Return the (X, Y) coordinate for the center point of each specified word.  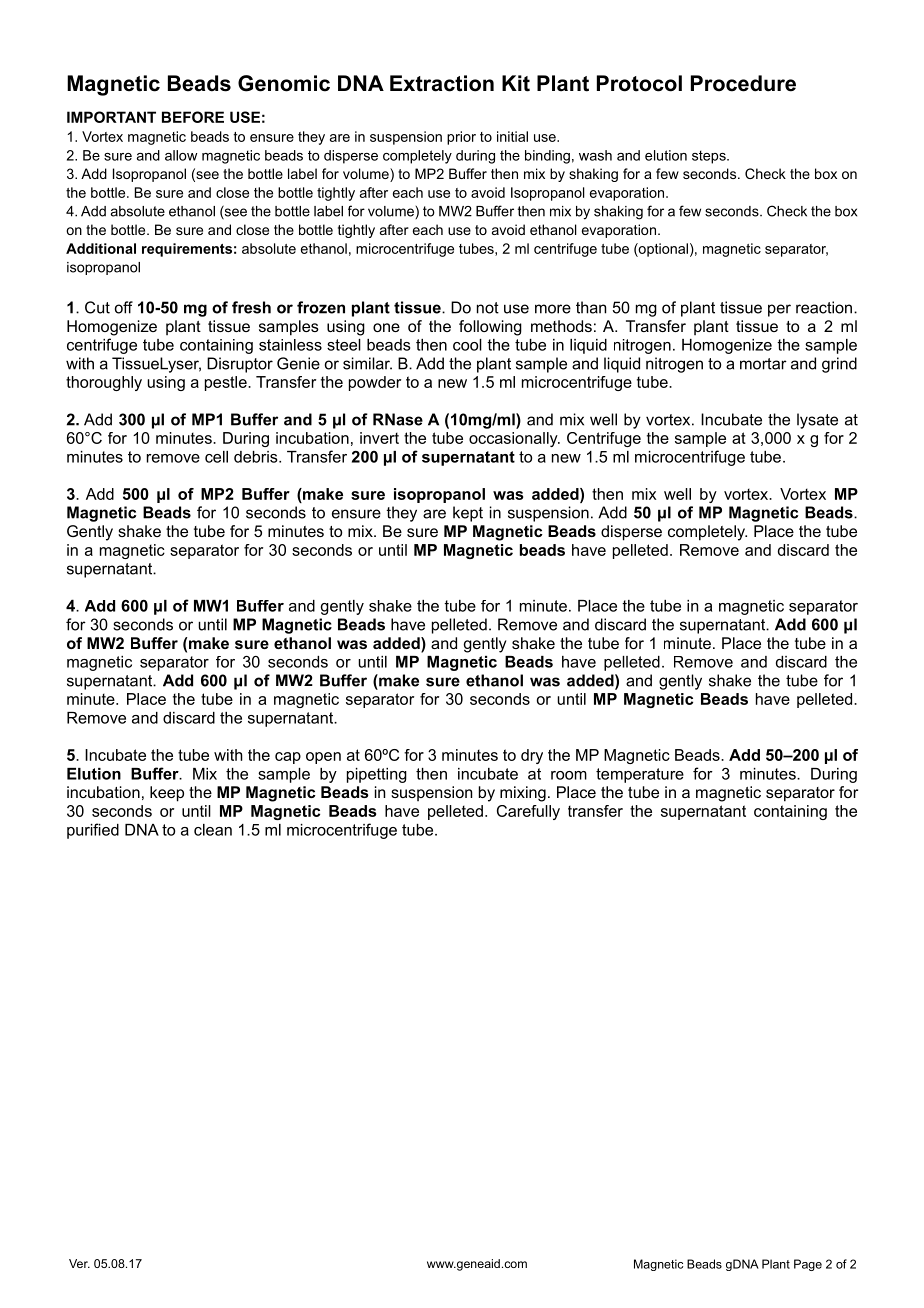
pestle (227, 383)
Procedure (743, 83)
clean (213, 830)
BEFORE (193, 117)
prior (461, 138)
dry (532, 756)
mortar (763, 364)
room (569, 775)
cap (288, 758)
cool (467, 345)
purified (93, 831)
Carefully (528, 812)
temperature (640, 775)
